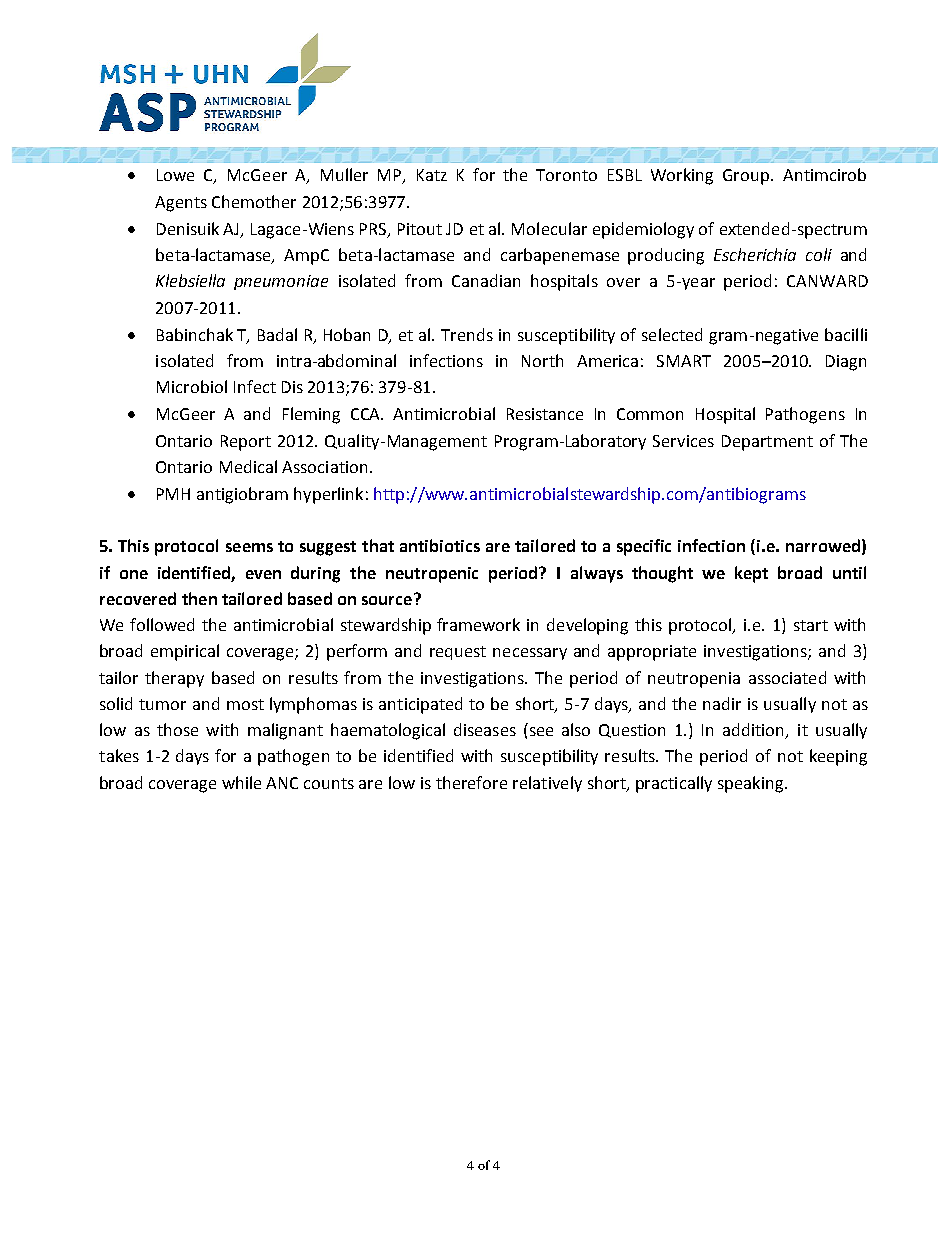  Describe the element at coordinates (471, 782) in the image. I see `therefore` at that location.
